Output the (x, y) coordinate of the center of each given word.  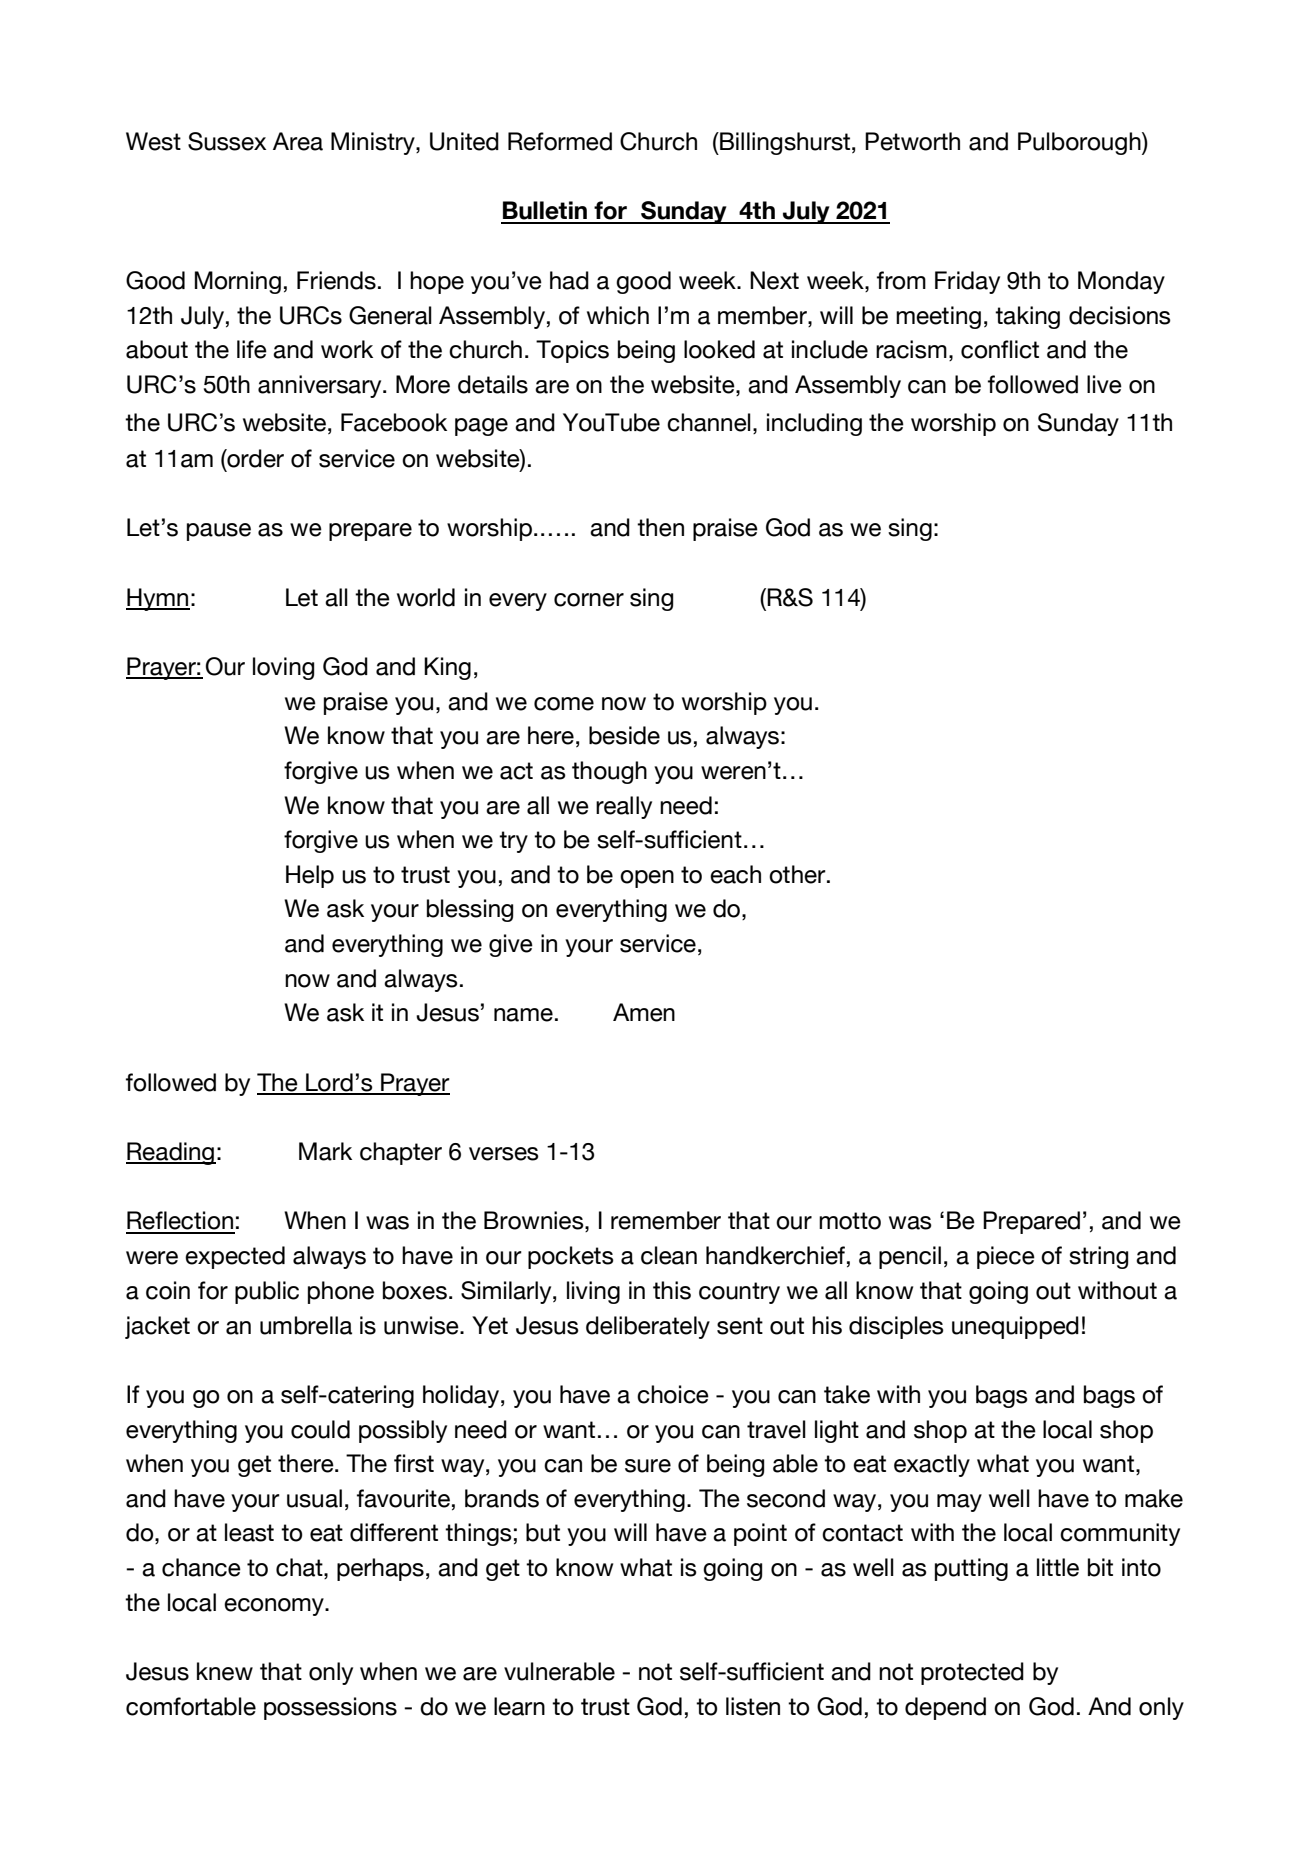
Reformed (560, 141)
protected (972, 1673)
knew (225, 1671)
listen (753, 1706)
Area (298, 141)
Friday (967, 282)
